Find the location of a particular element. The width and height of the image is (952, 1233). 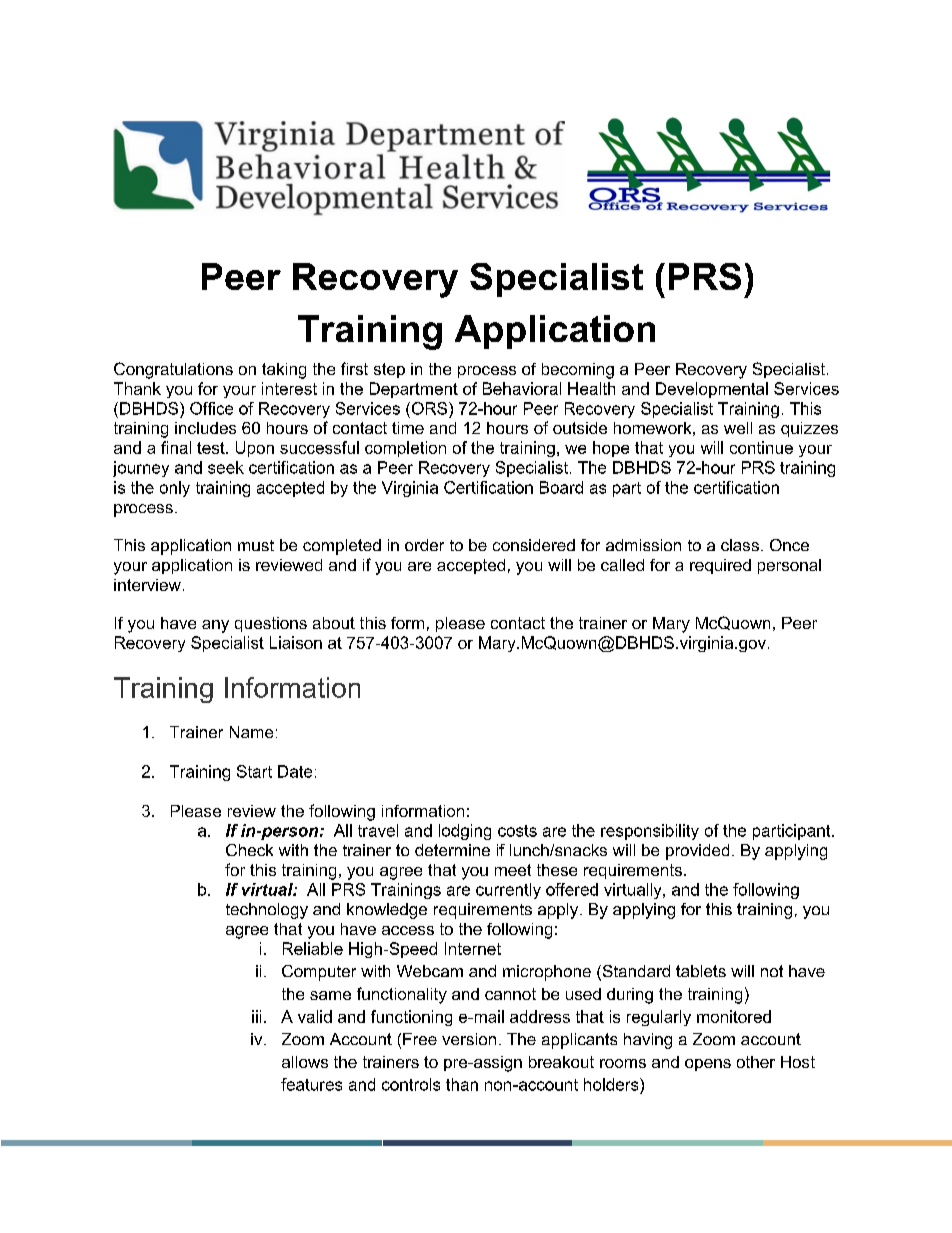

lodging is located at coordinates (465, 832).
